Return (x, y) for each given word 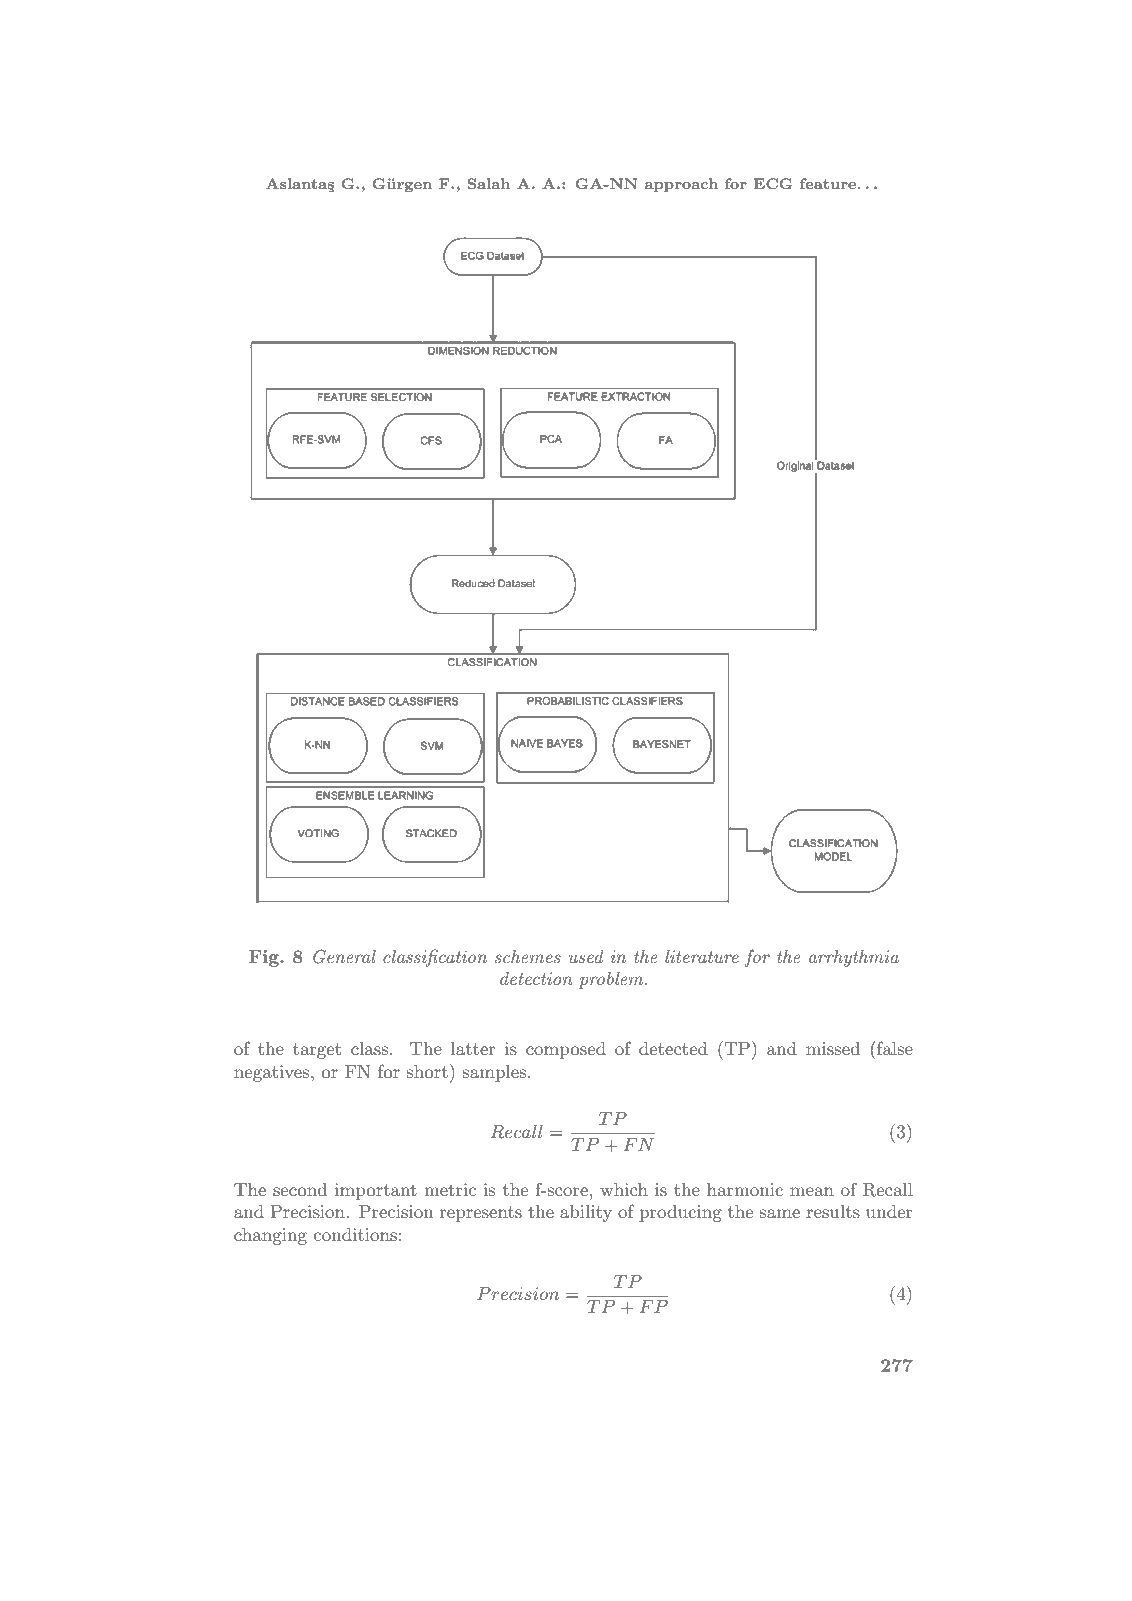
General (344, 956)
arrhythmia (854, 958)
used (586, 956)
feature (828, 183)
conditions (355, 1234)
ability (586, 1213)
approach (681, 185)
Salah (488, 183)
